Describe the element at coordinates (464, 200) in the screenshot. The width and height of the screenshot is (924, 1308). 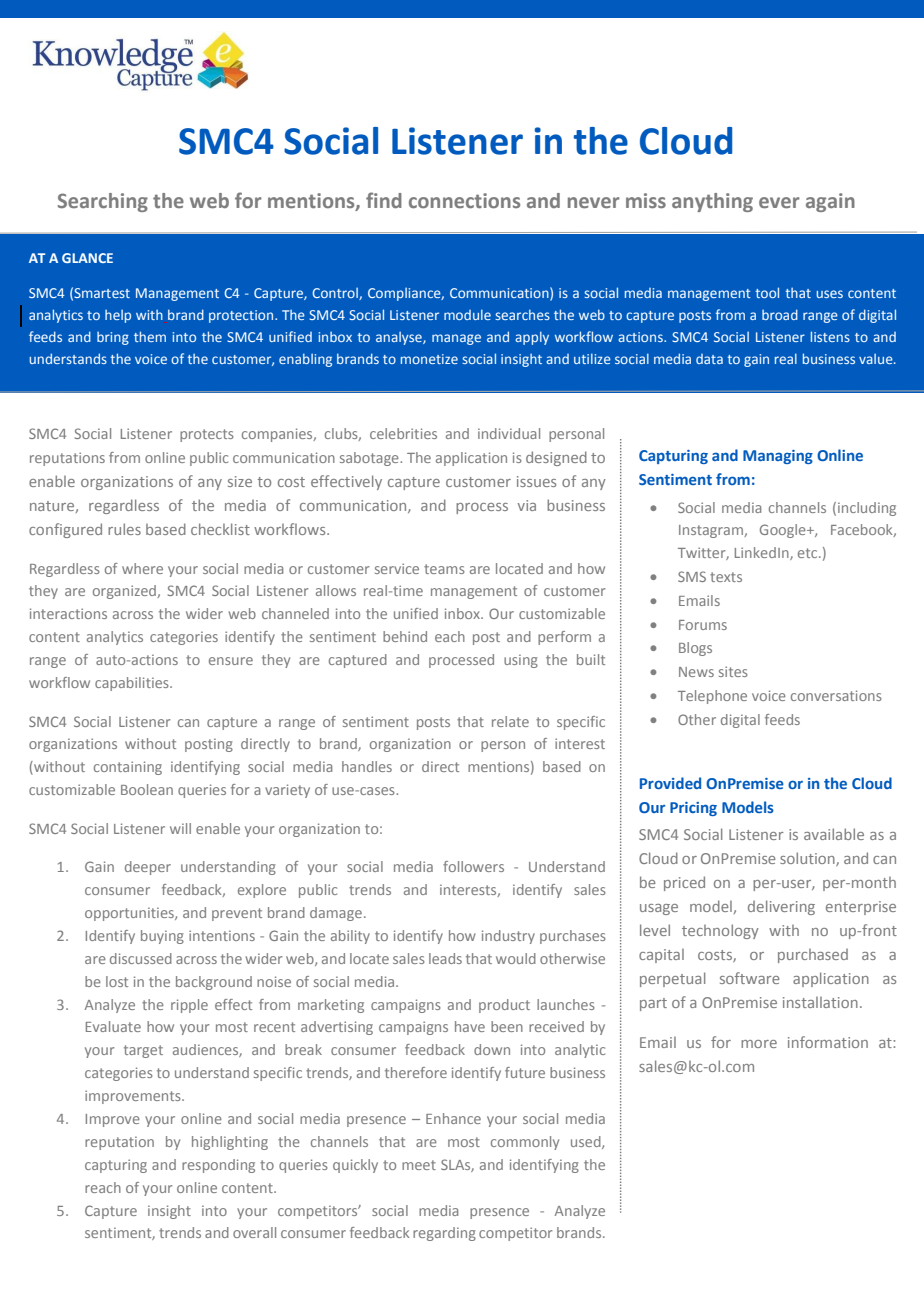
I see `connections` at that location.
